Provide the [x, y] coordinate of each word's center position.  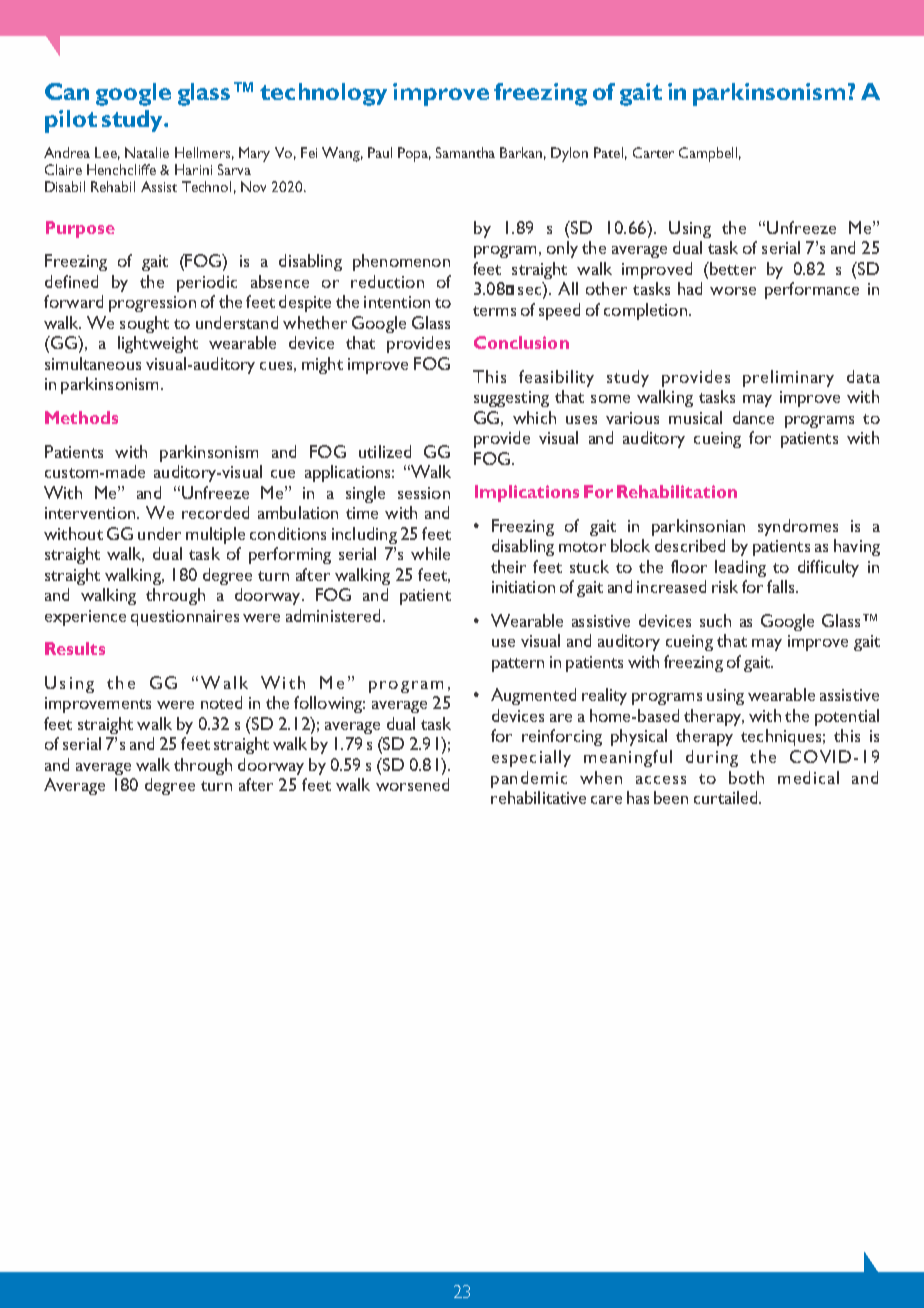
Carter [653, 152]
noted [221, 702]
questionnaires [185, 618]
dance [753, 417]
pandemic [529, 779]
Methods [81, 417]
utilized [385, 451]
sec [529, 291]
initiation [523, 587]
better [732, 268]
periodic [207, 283]
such [715, 620]
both [746, 777]
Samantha [465, 152]
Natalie [147, 152]
